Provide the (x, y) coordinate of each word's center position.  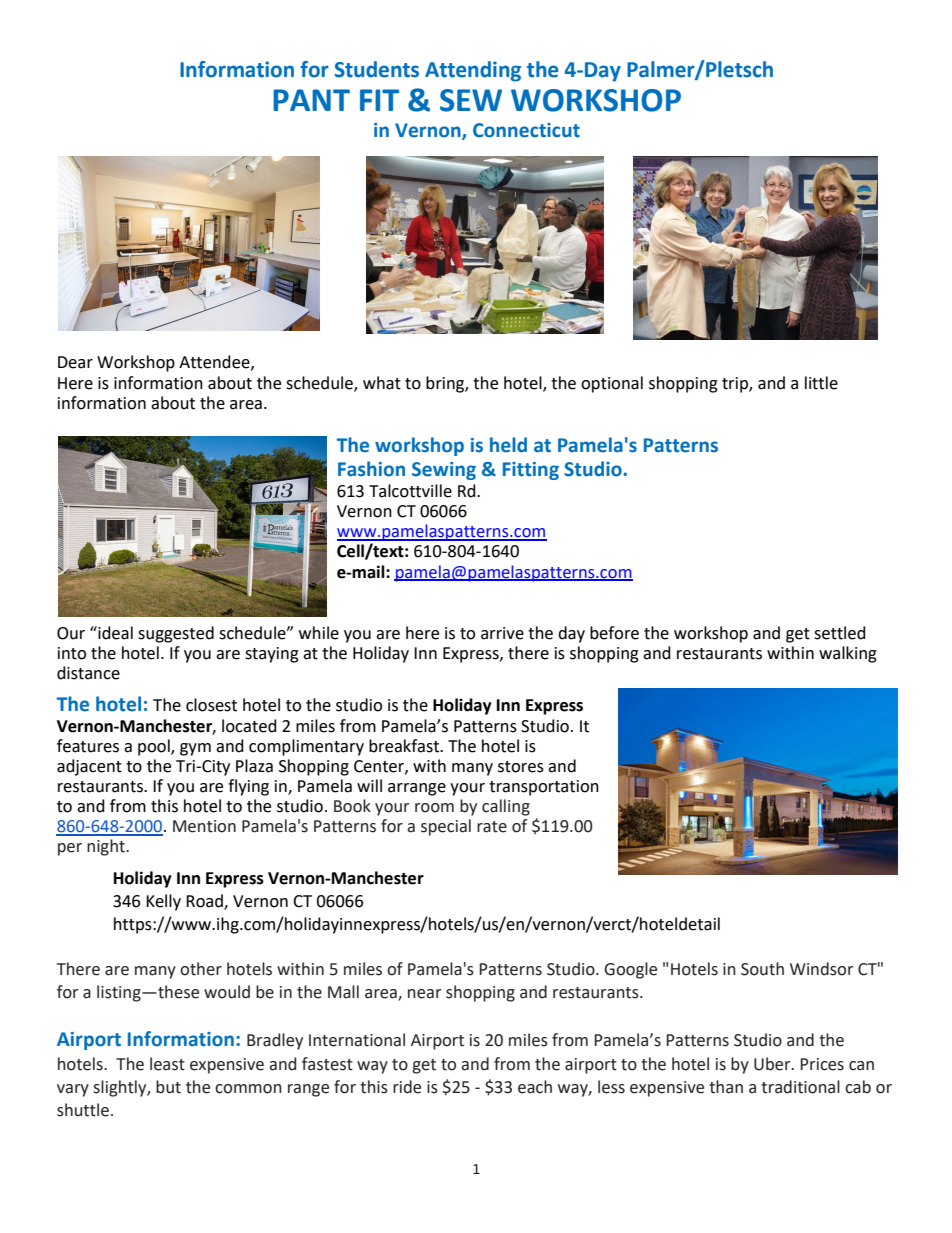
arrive (502, 633)
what (382, 383)
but (168, 1087)
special (446, 827)
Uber (773, 1064)
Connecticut (526, 130)
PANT (311, 100)
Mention (204, 826)
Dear (75, 362)
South (762, 969)
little (821, 383)
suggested (176, 634)
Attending (473, 71)
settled (840, 633)
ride (407, 1087)
